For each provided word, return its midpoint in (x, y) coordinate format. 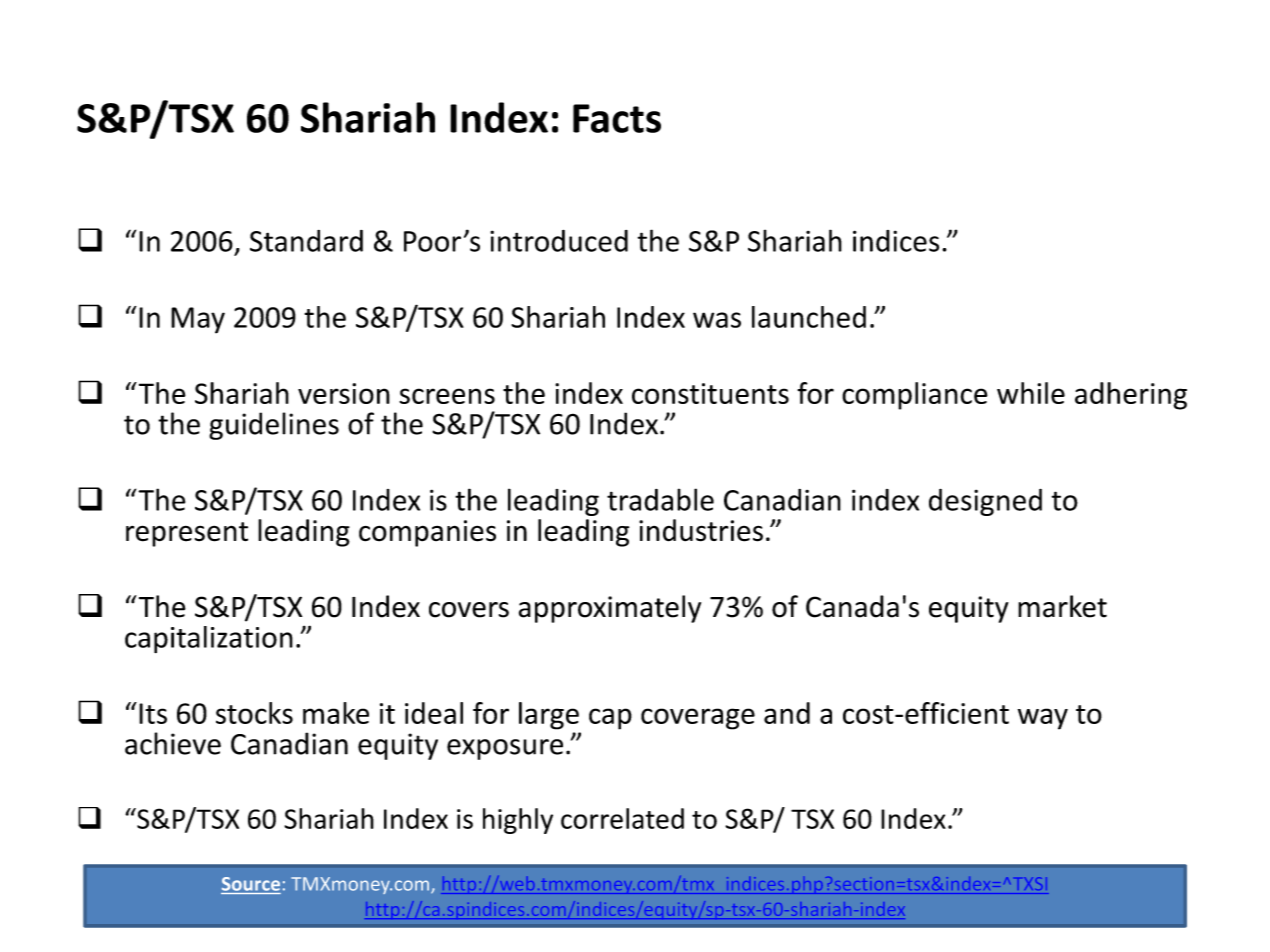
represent (187, 534)
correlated (622, 818)
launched (809, 317)
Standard (306, 241)
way (1043, 719)
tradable (660, 499)
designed (985, 502)
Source (251, 884)
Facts (617, 118)
